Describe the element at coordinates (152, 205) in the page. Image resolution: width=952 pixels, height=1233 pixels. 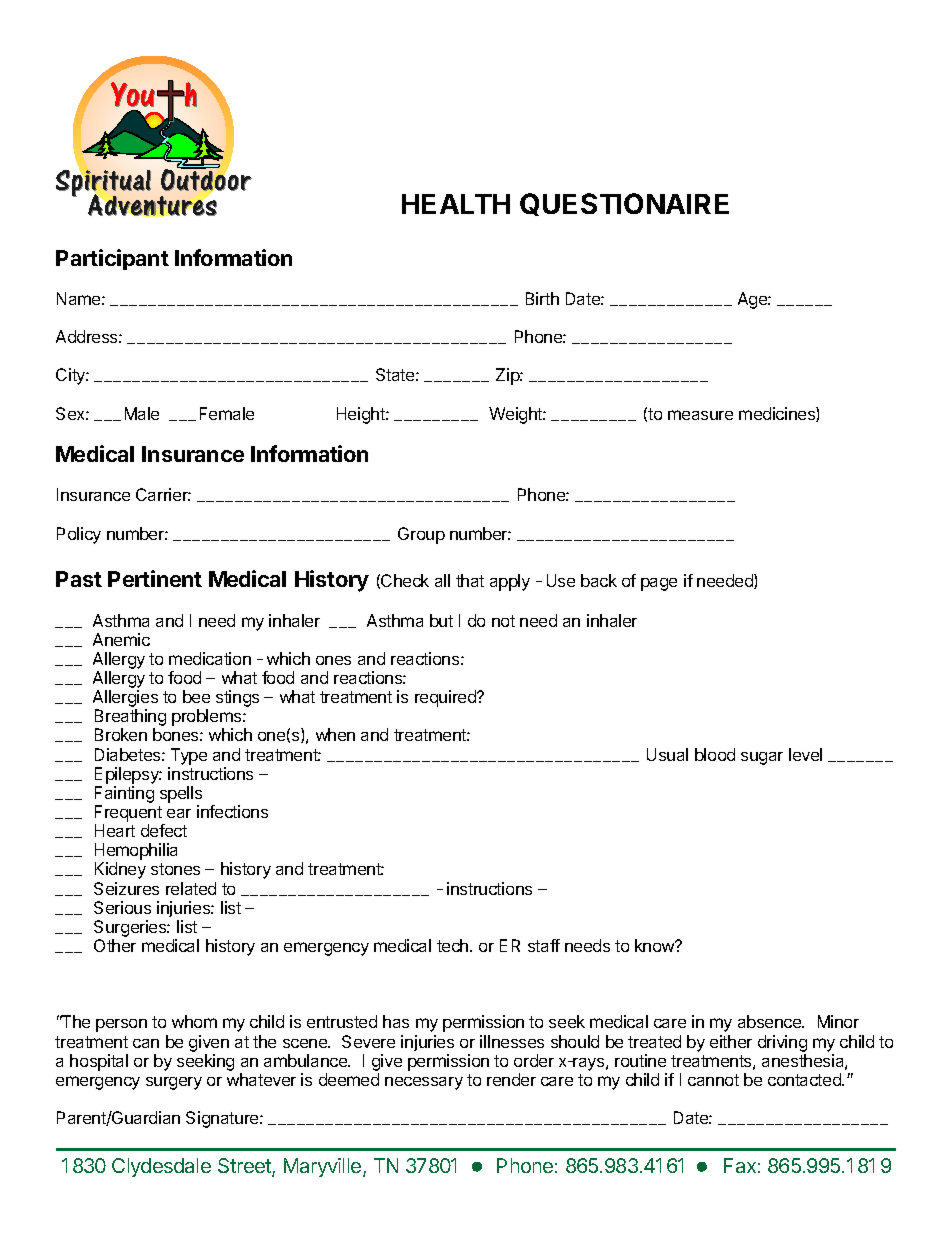
I see `Adventures` at that location.
